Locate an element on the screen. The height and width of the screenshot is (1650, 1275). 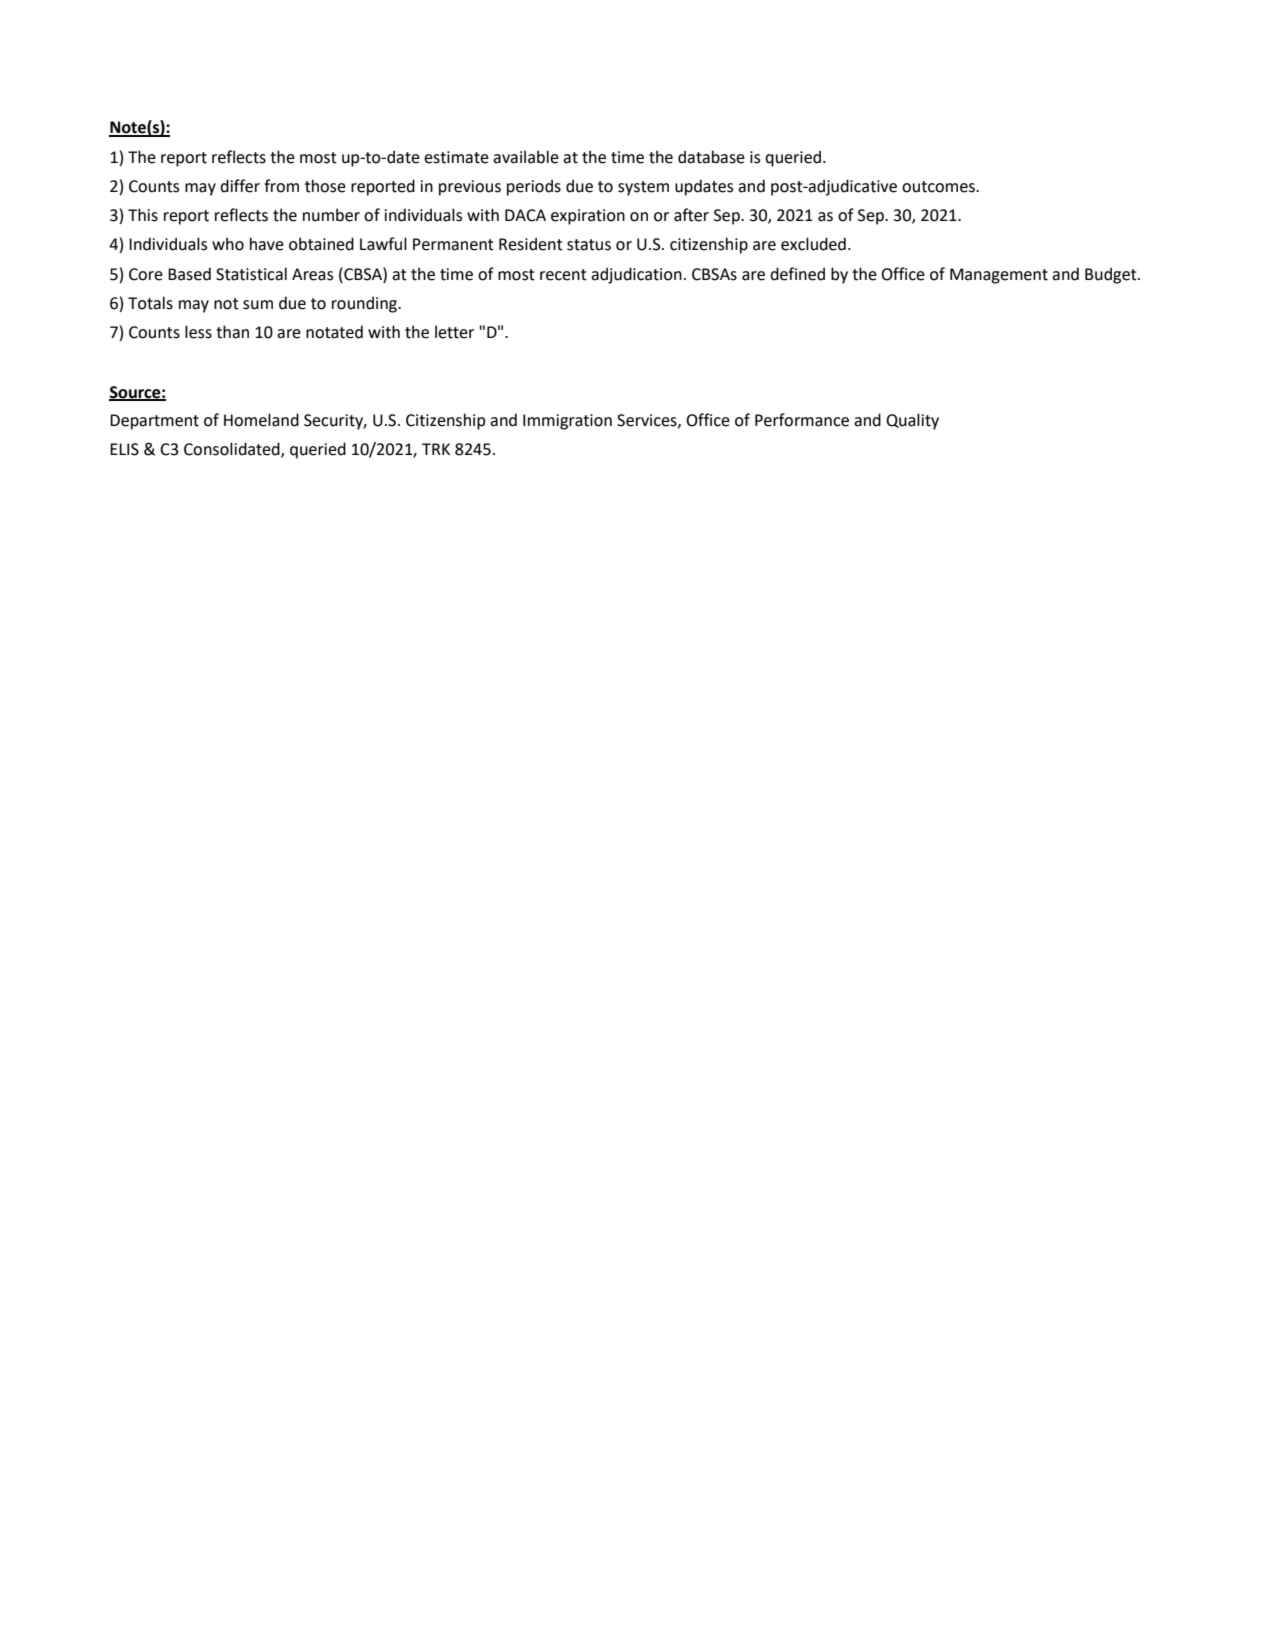
ELIS is located at coordinates (124, 449).
